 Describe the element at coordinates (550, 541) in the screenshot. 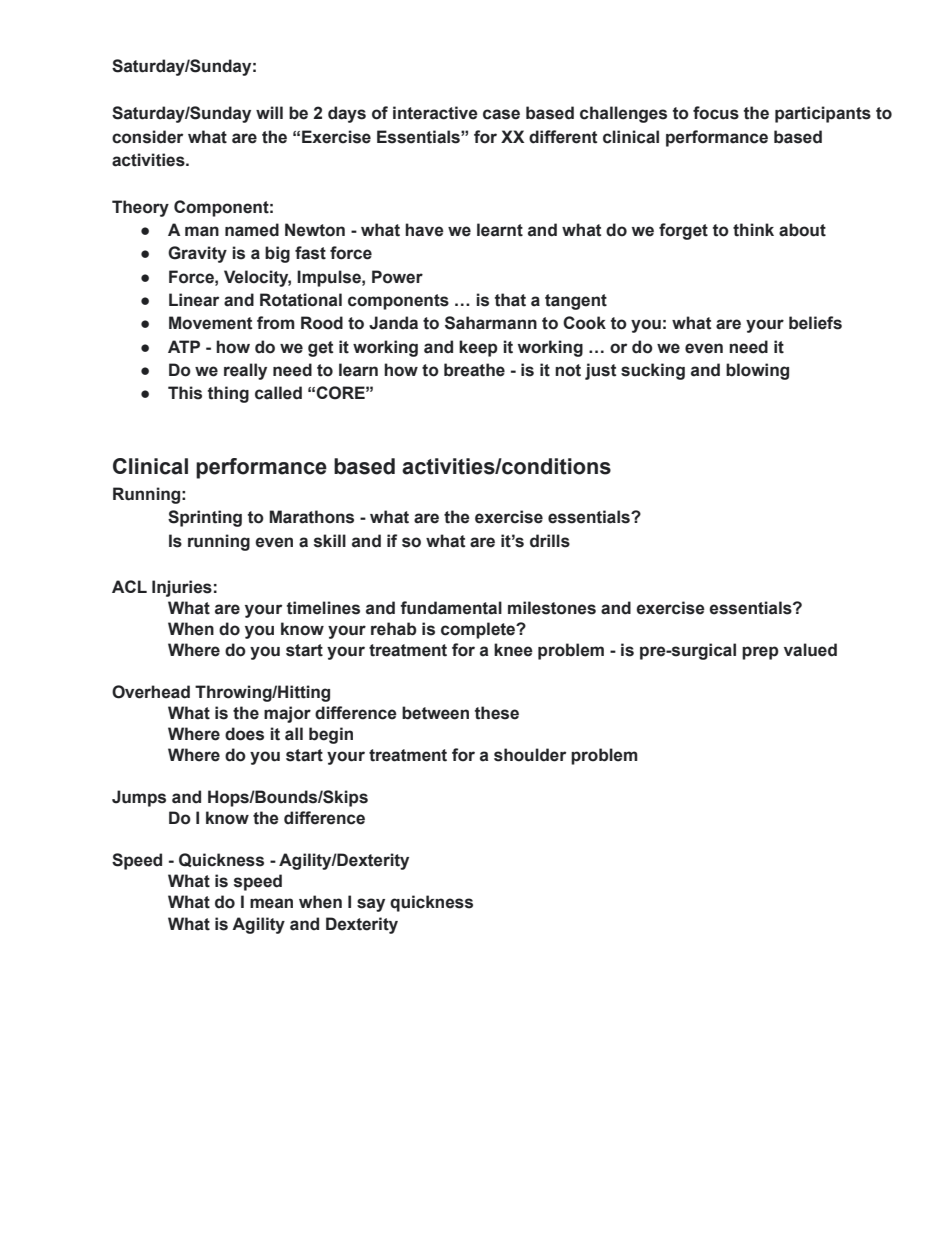

I see `drills` at that location.
